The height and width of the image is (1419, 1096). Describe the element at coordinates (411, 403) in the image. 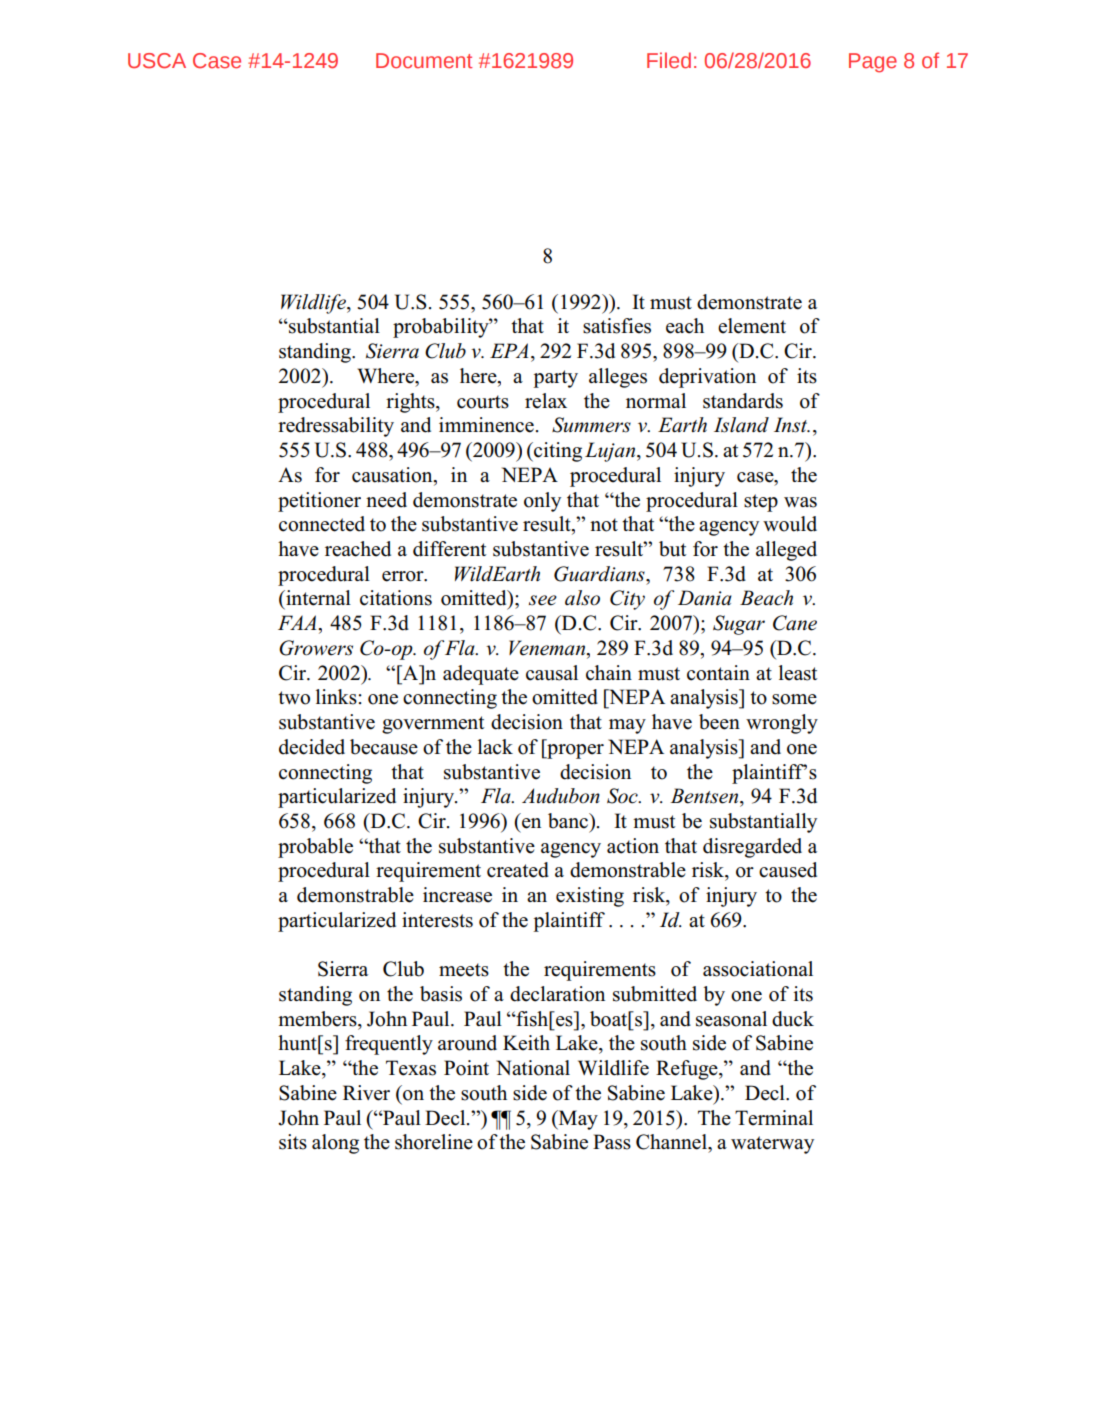

I see `rights` at that location.
